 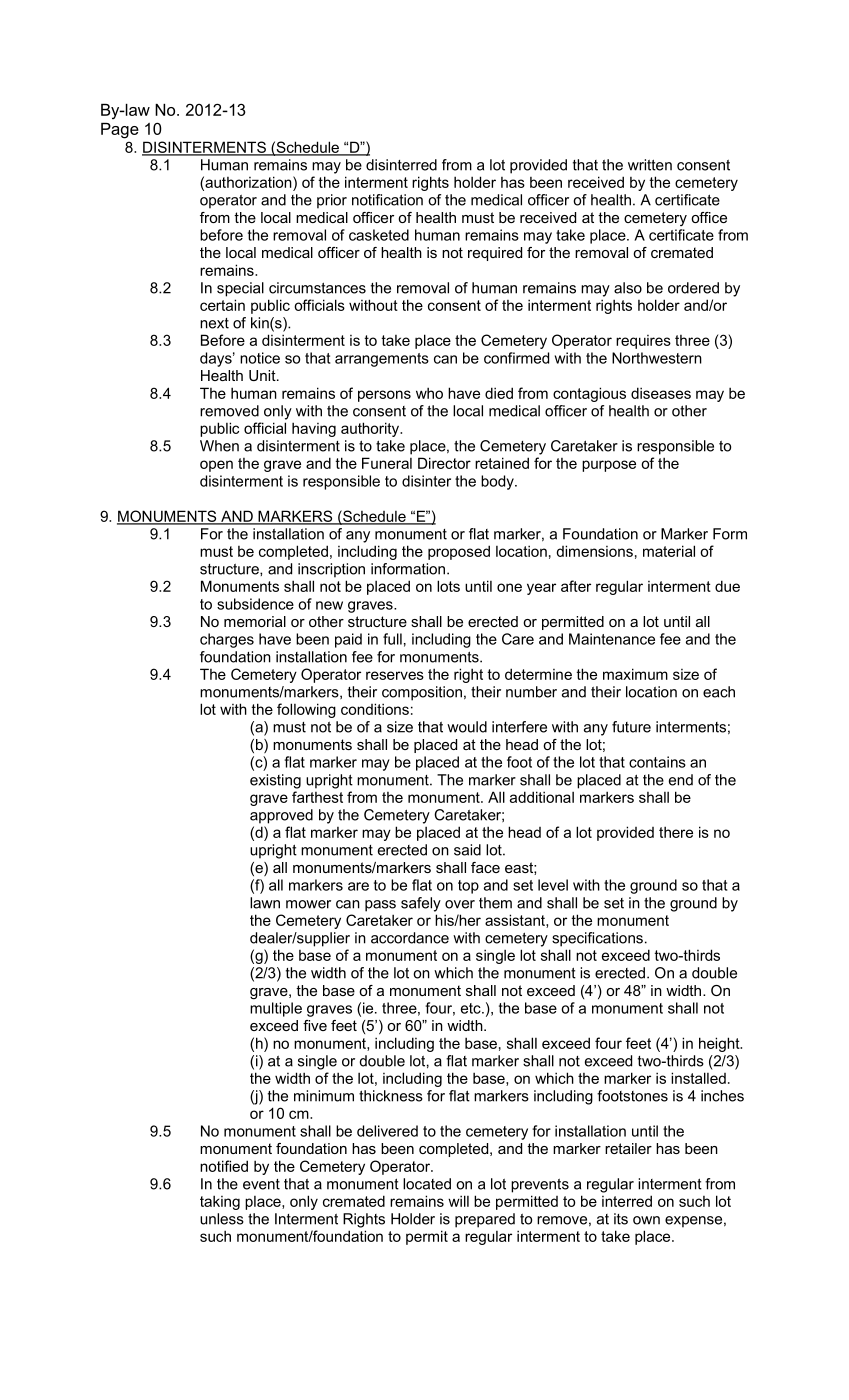 I want to click on Page, so click(x=120, y=131).
